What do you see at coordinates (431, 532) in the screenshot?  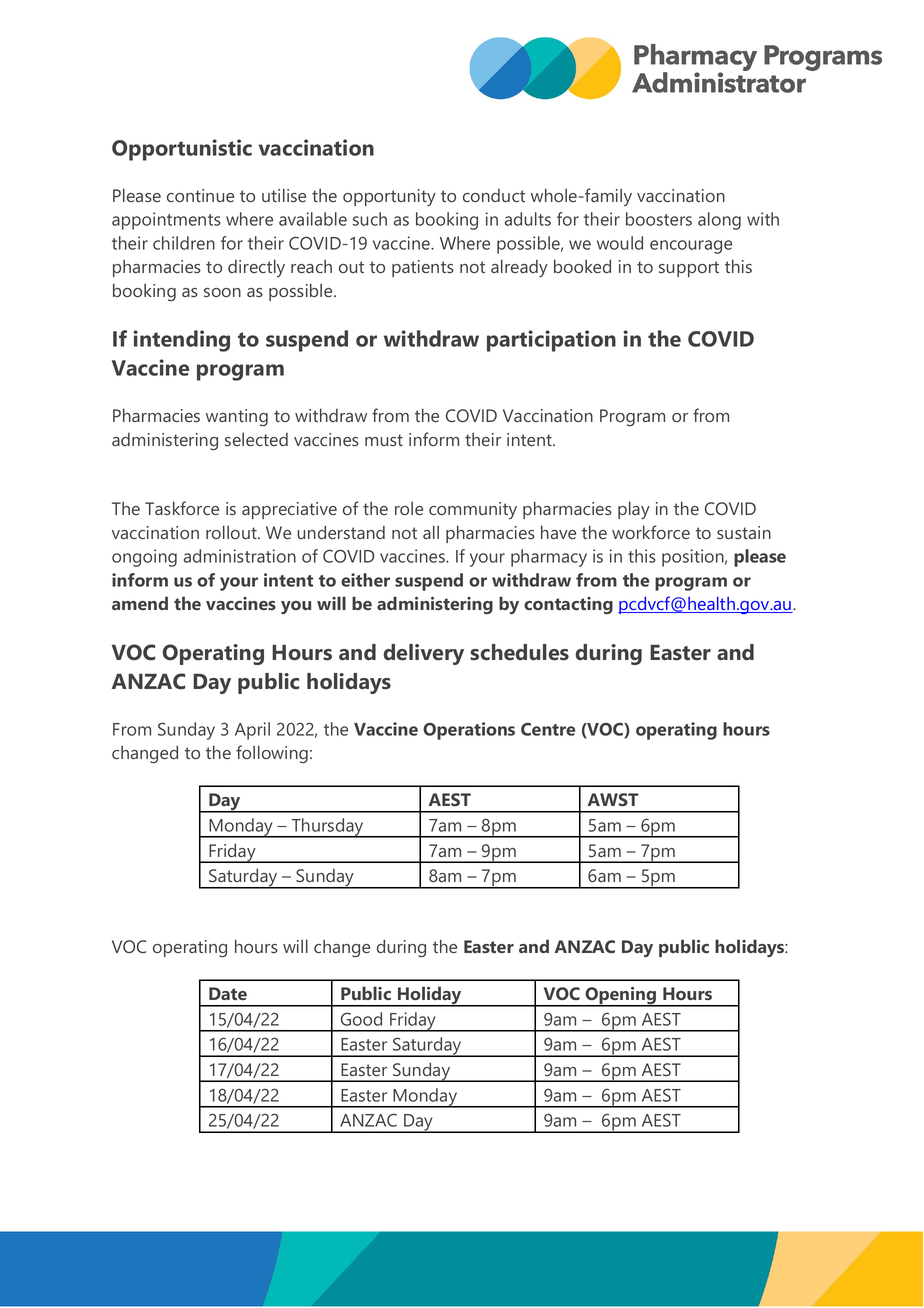 I see `all` at bounding box center [431, 532].
